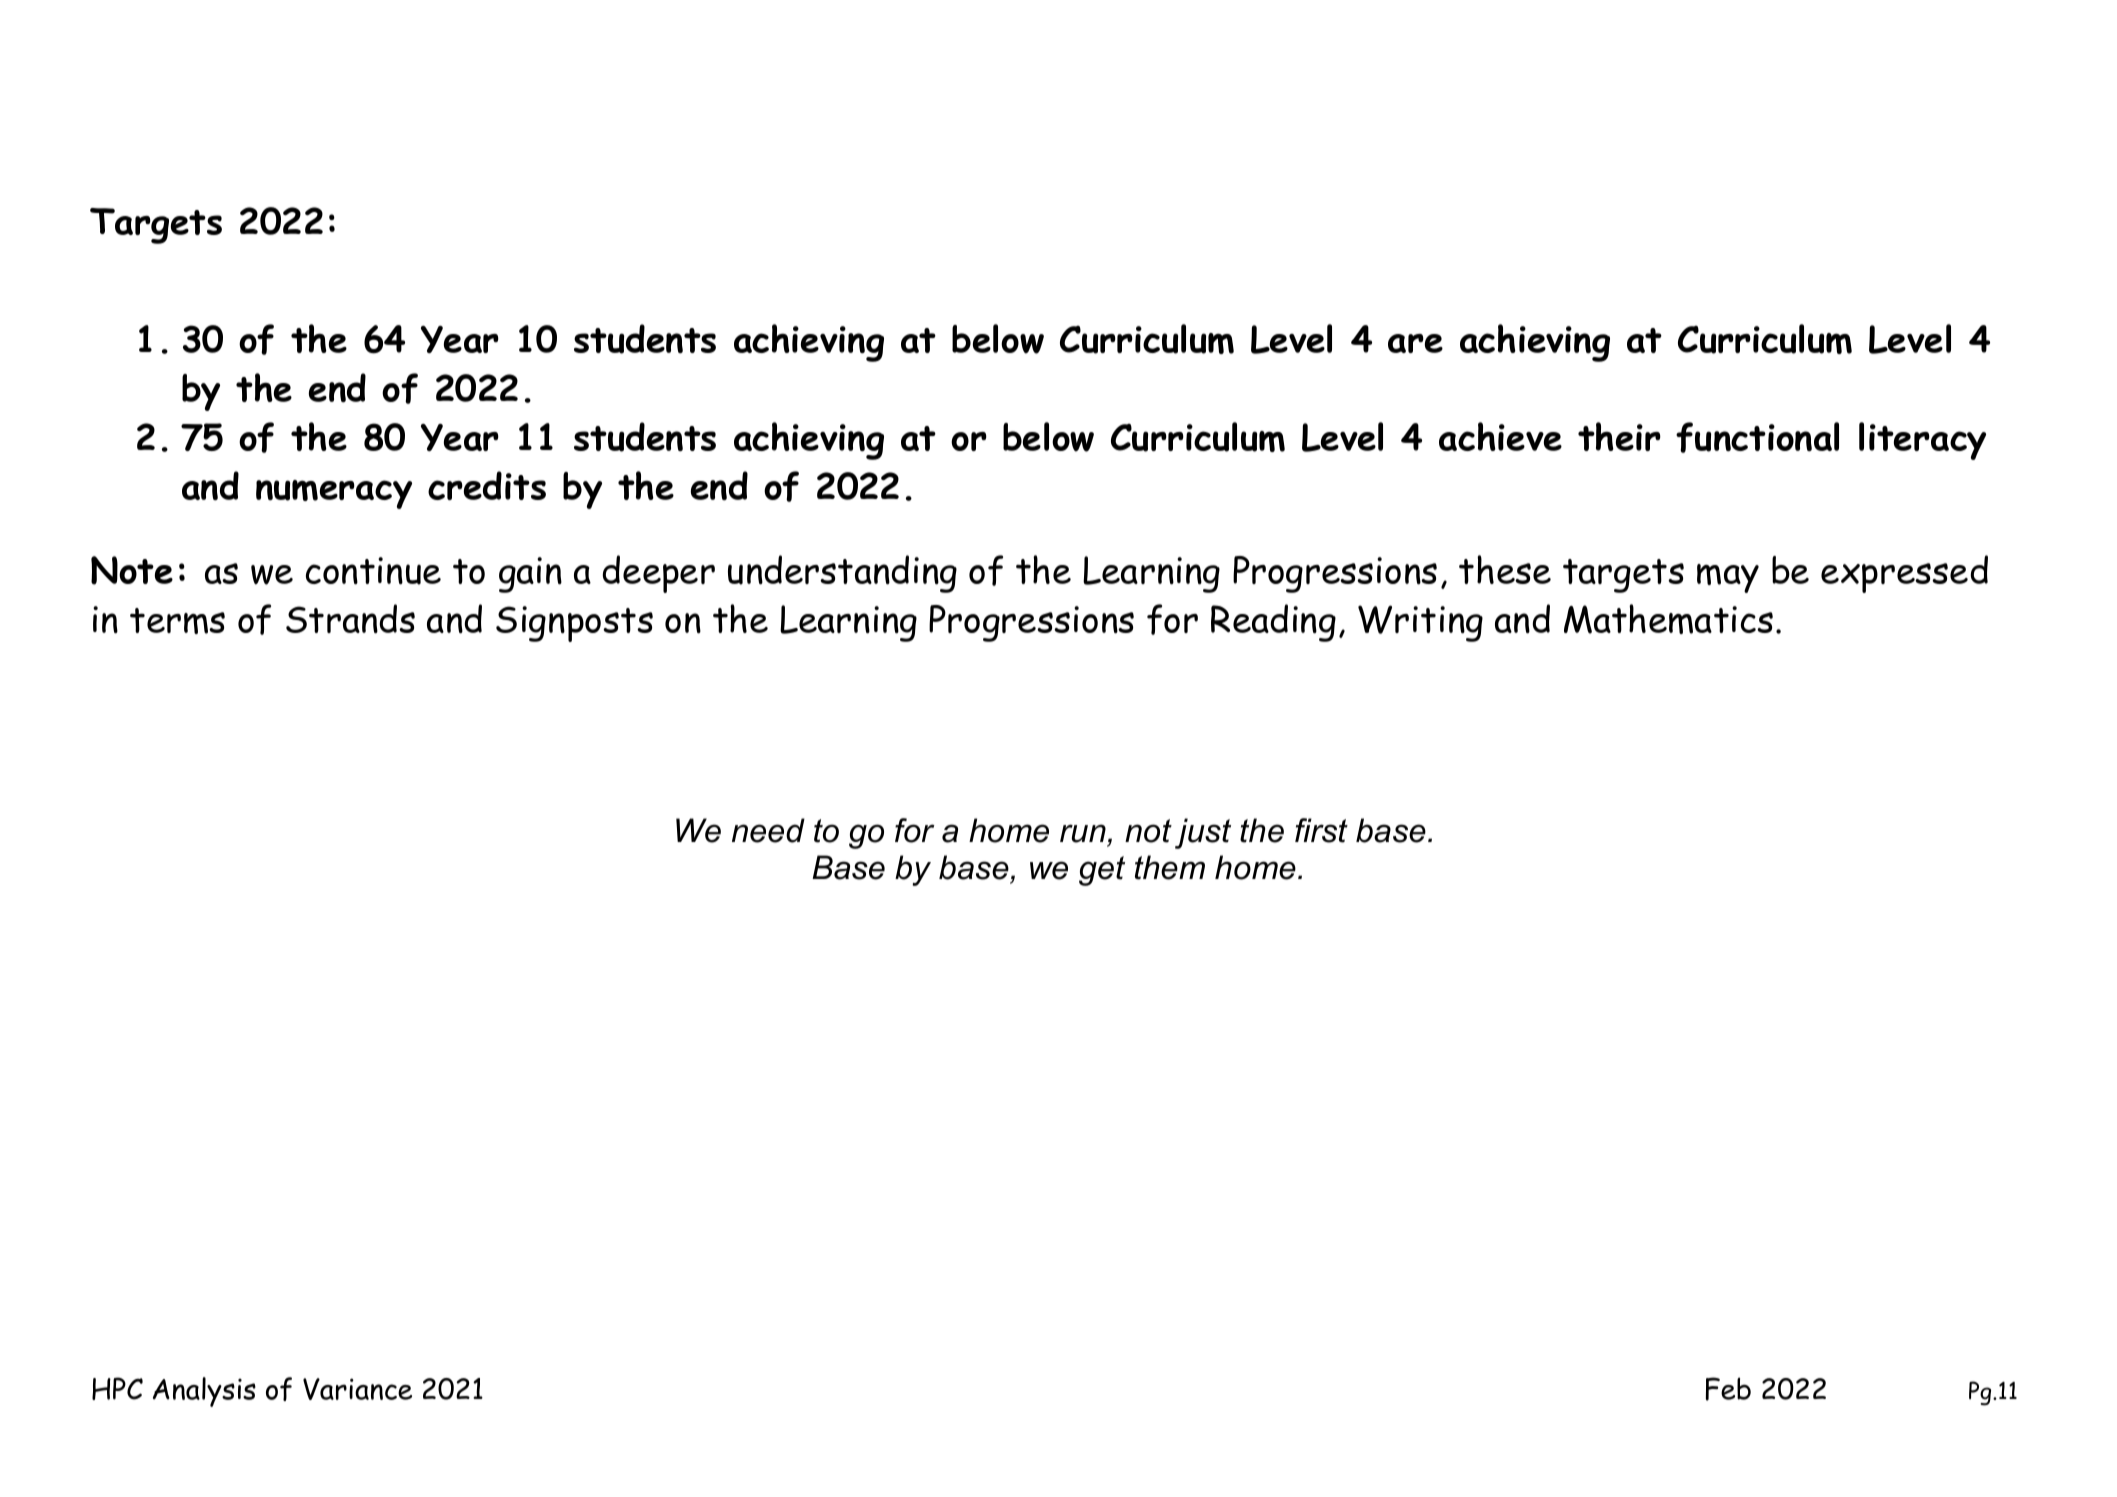  What do you see at coordinates (1728, 1389) in the document?
I see `Feb` at bounding box center [1728, 1389].
